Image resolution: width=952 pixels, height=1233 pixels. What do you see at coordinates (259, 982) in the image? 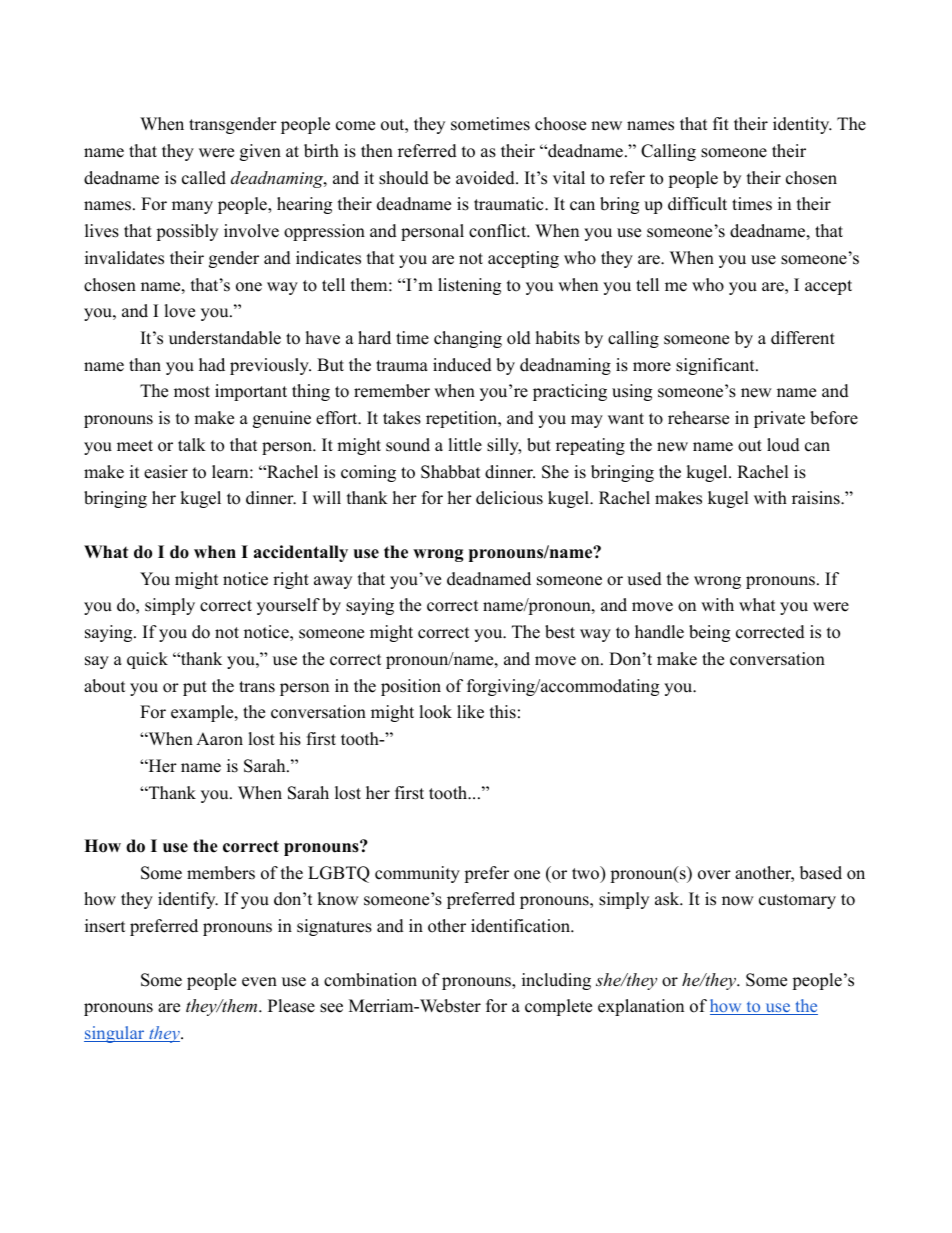
I see `even` at bounding box center [259, 982].
